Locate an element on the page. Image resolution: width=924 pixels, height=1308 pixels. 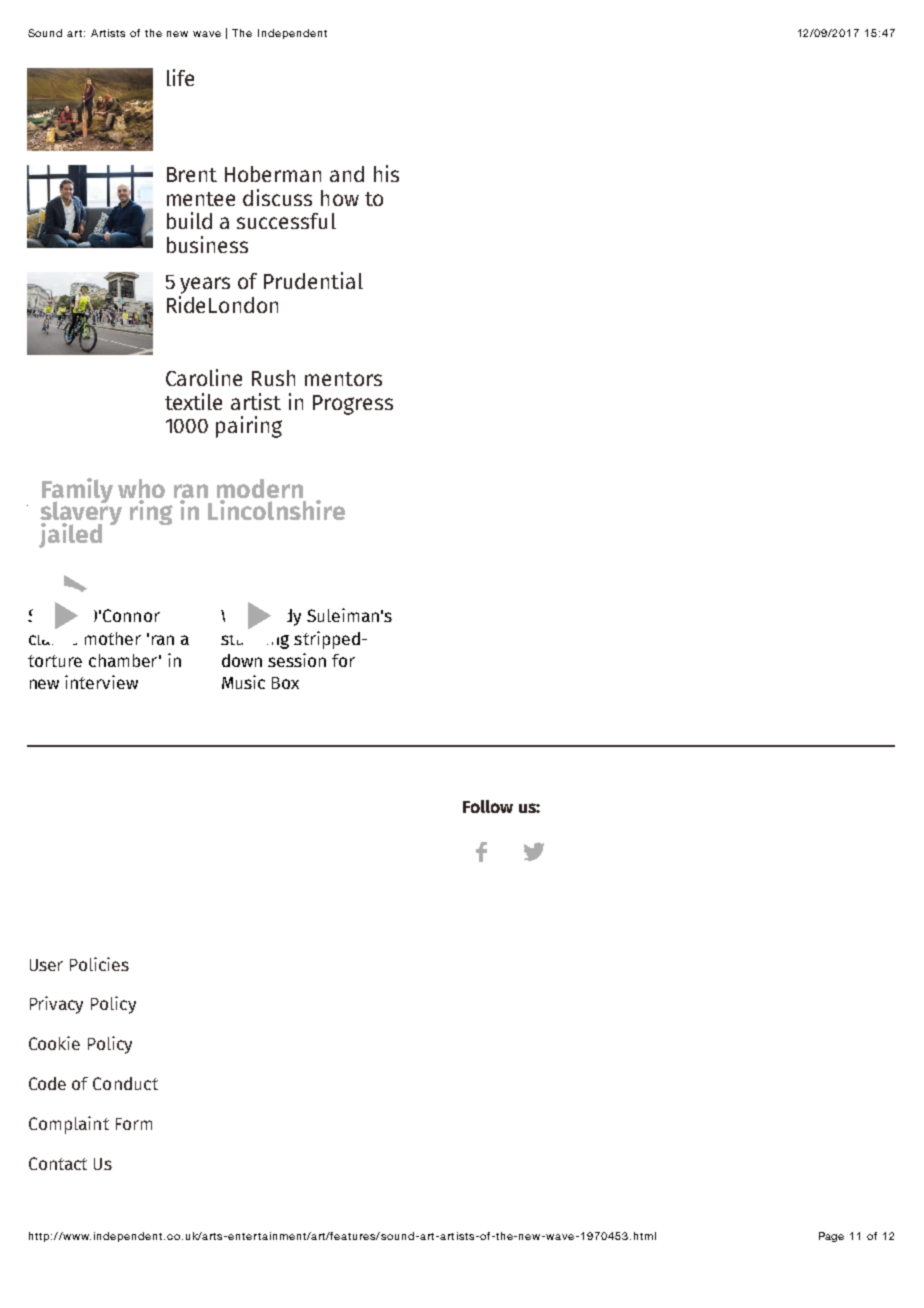
his is located at coordinates (386, 173).
